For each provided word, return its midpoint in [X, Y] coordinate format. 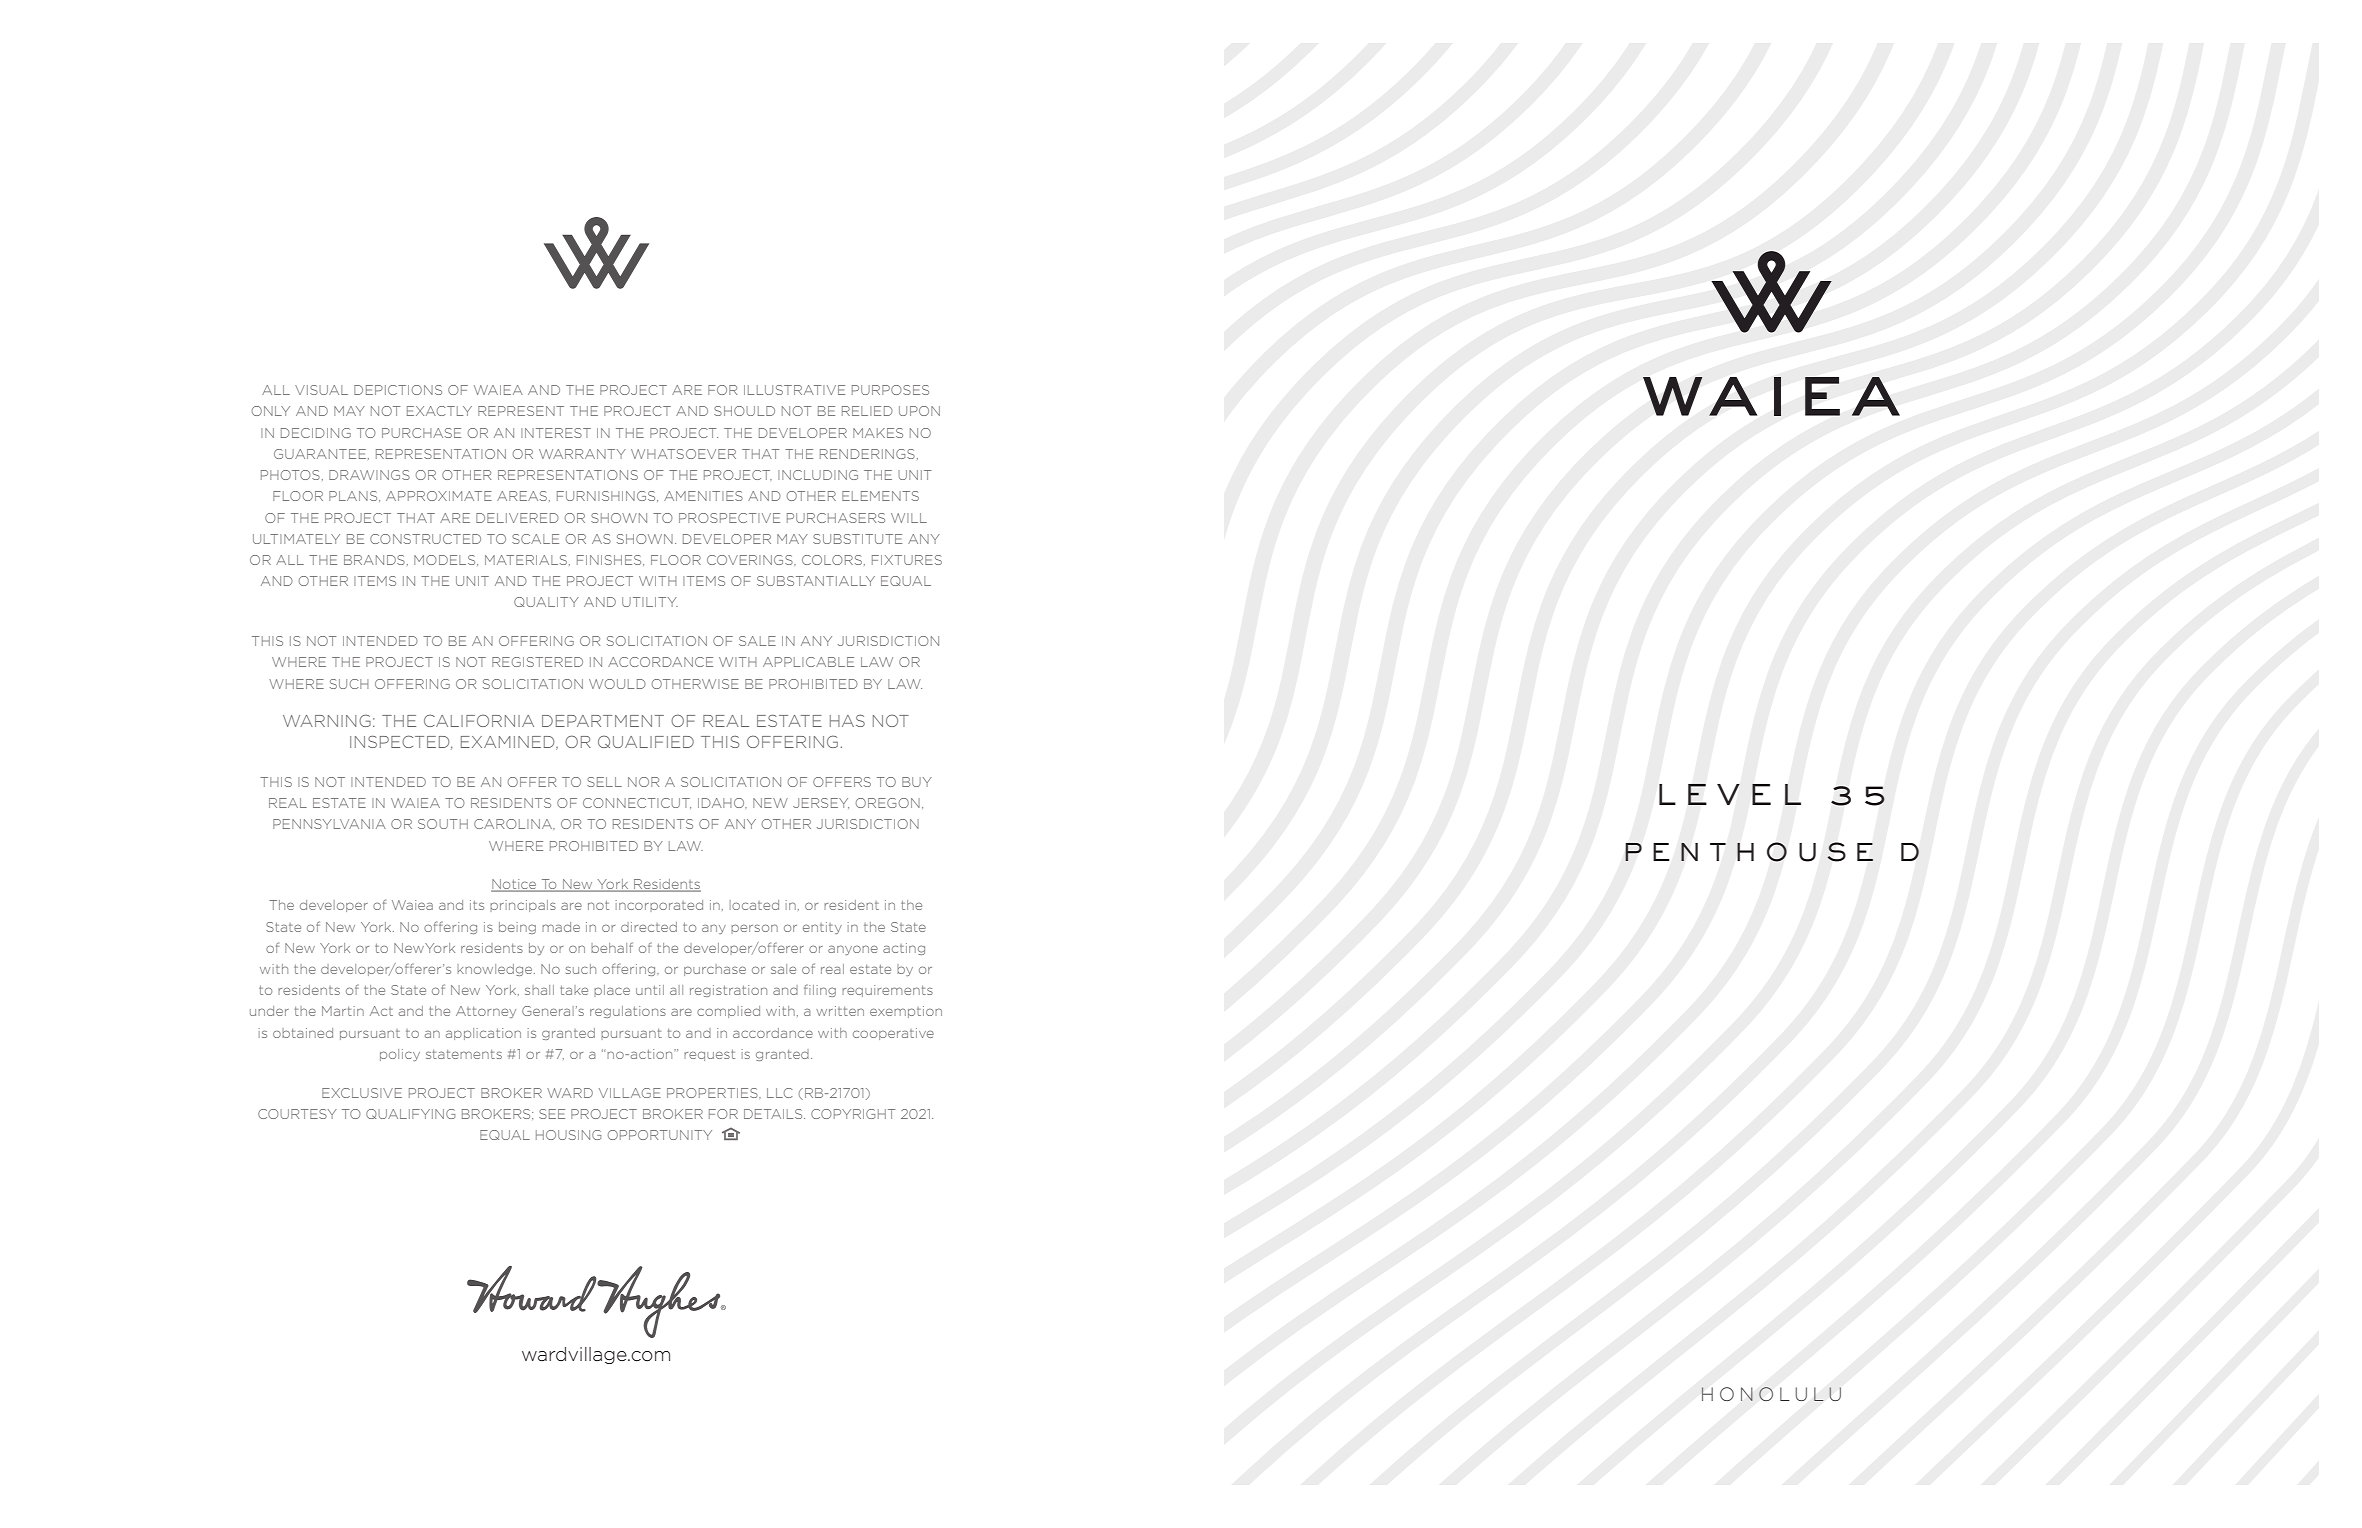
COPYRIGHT [853, 1114]
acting [904, 949]
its [477, 905]
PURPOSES [890, 390]
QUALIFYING [410, 1114]
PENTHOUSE [1749, 852]
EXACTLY [439, 411]
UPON [919, 411]
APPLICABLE [808, 662]
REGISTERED [537, 662]
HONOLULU [1771, 1394]
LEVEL [1730, 794]
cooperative [893, 1034]
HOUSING [568, 1135]
